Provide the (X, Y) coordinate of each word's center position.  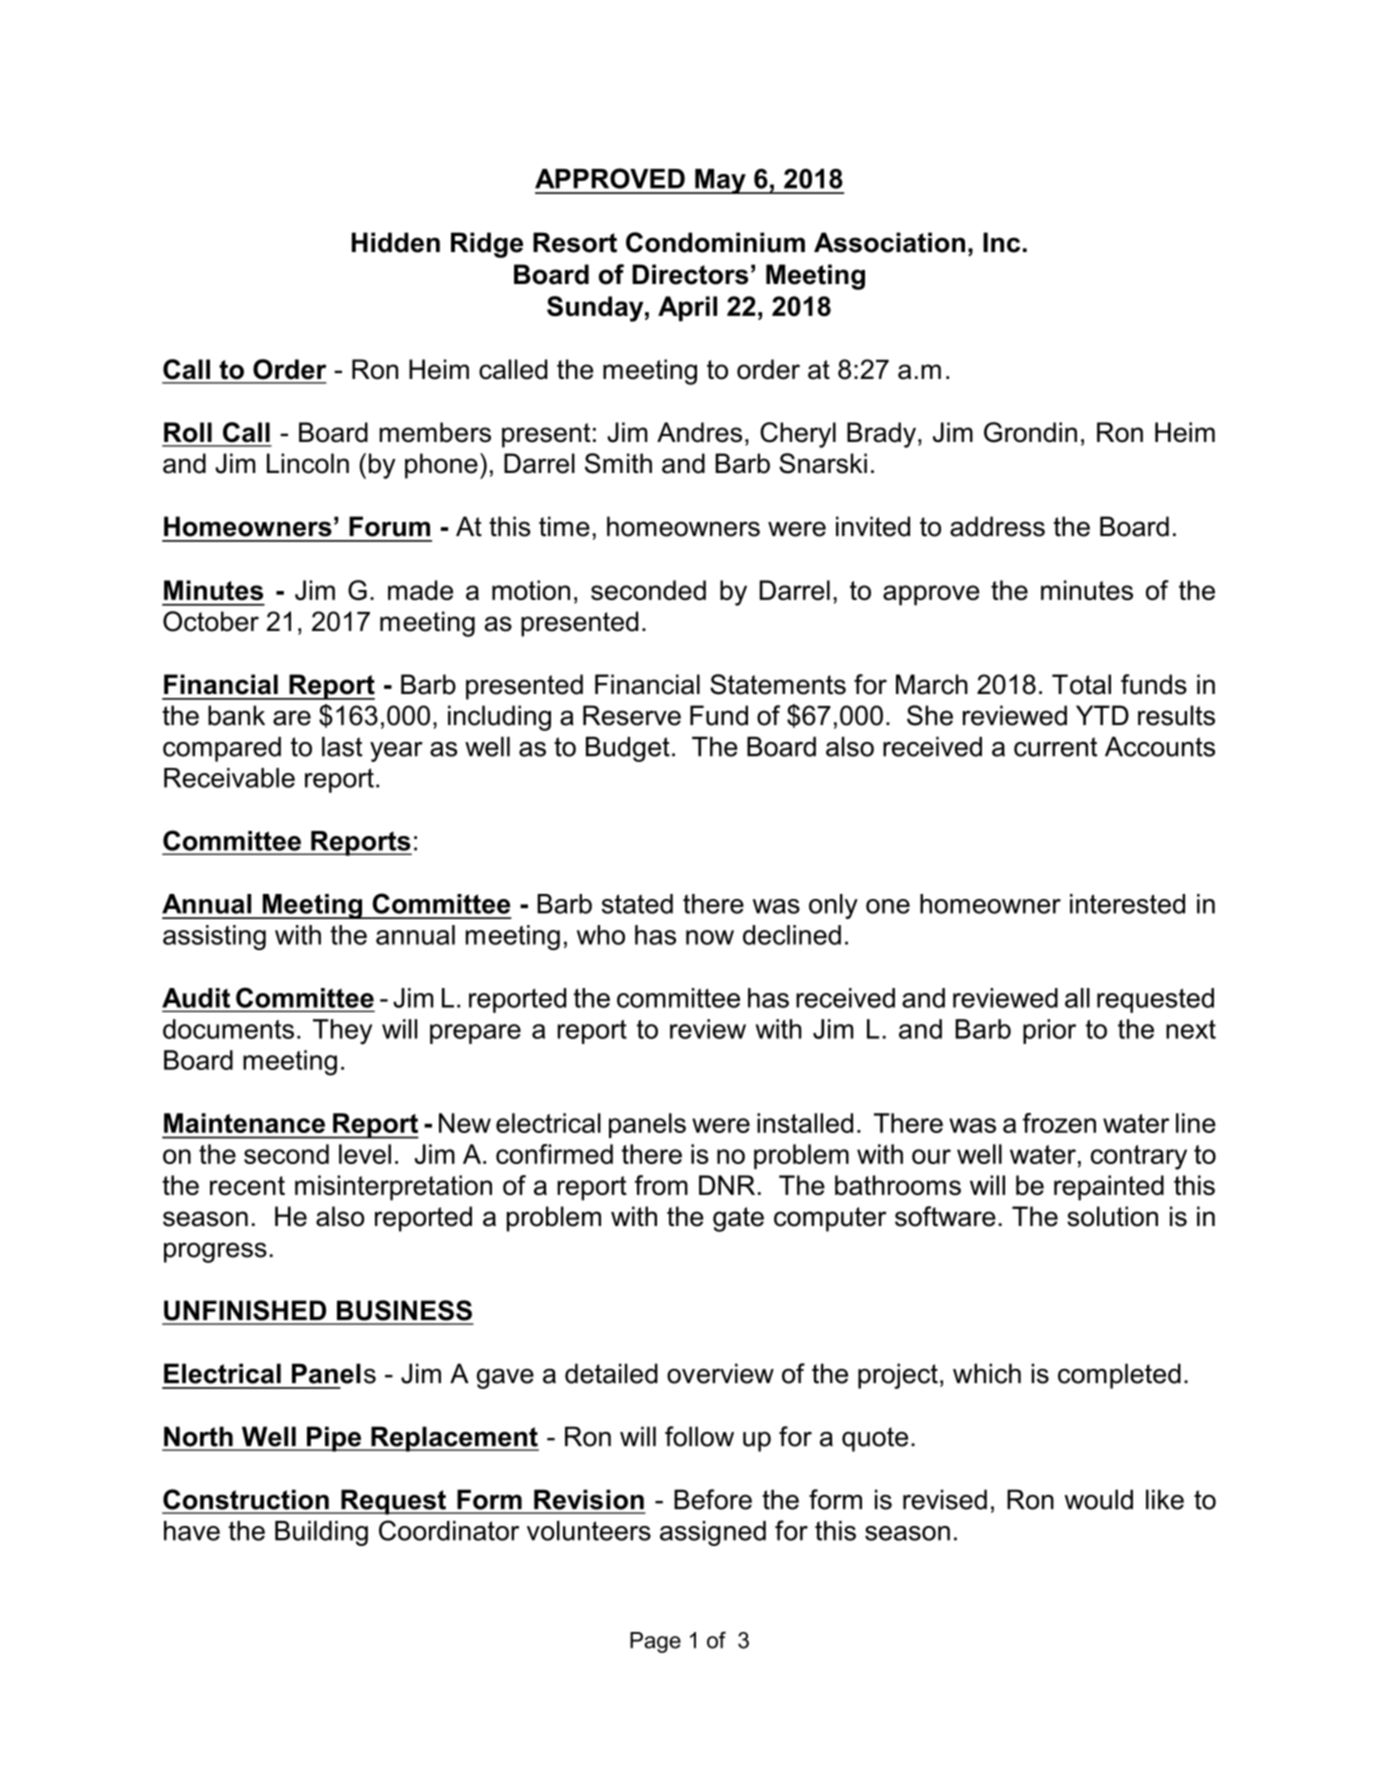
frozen (1059, 1123)
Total (1081, 684)
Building (321, 1533)
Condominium (715, 242)
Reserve (632, 715)
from (661, 1185)
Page (655, 1642)
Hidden (396, 242)
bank (236, 715)
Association (889, 242)
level (365, 1154)
